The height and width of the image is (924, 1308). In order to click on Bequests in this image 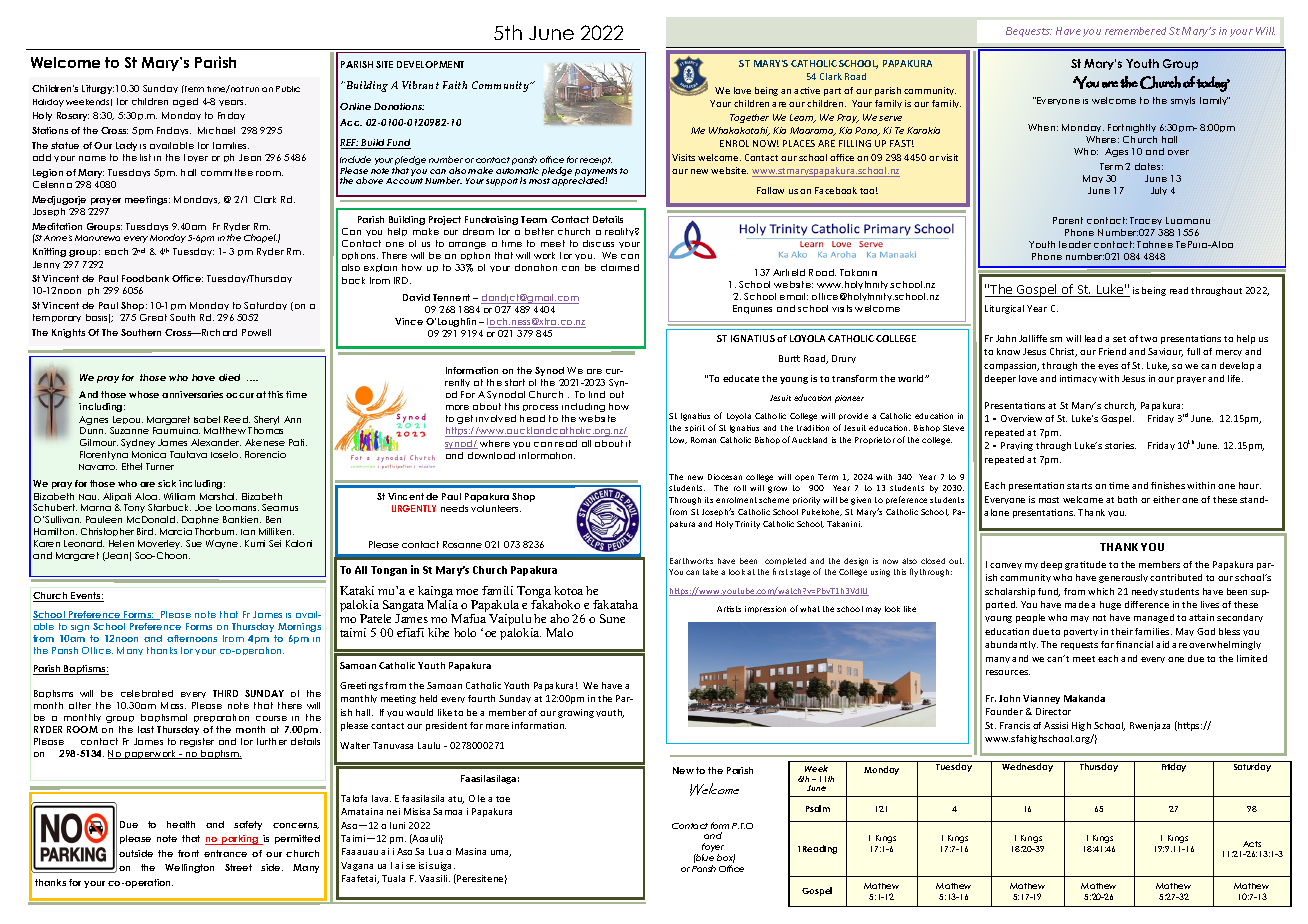, I will do `click(1029, 32)`.
